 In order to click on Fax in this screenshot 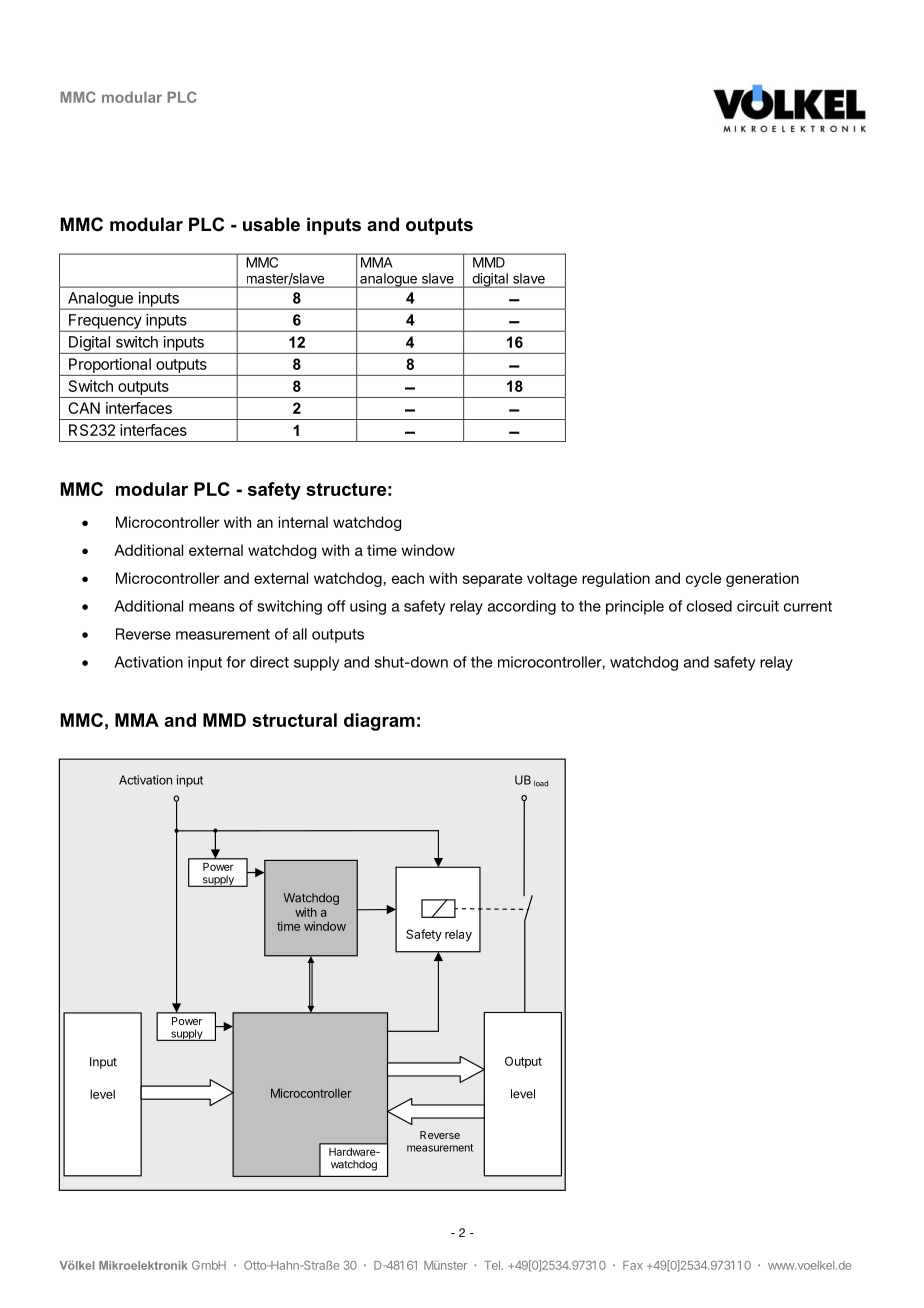, I will do `click(633, 1265)`.
